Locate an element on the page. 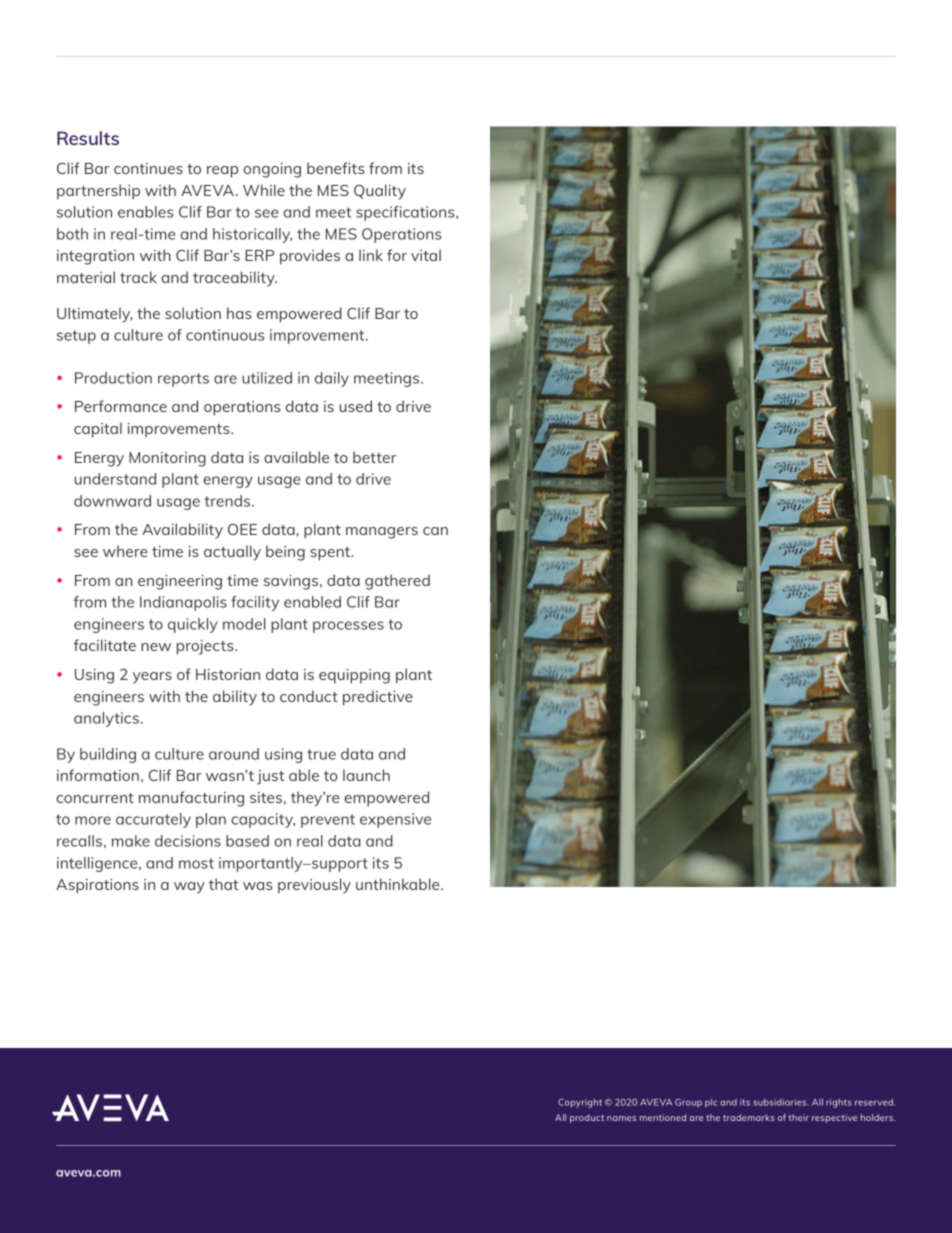  launch is located at coordinates (366, 775).
